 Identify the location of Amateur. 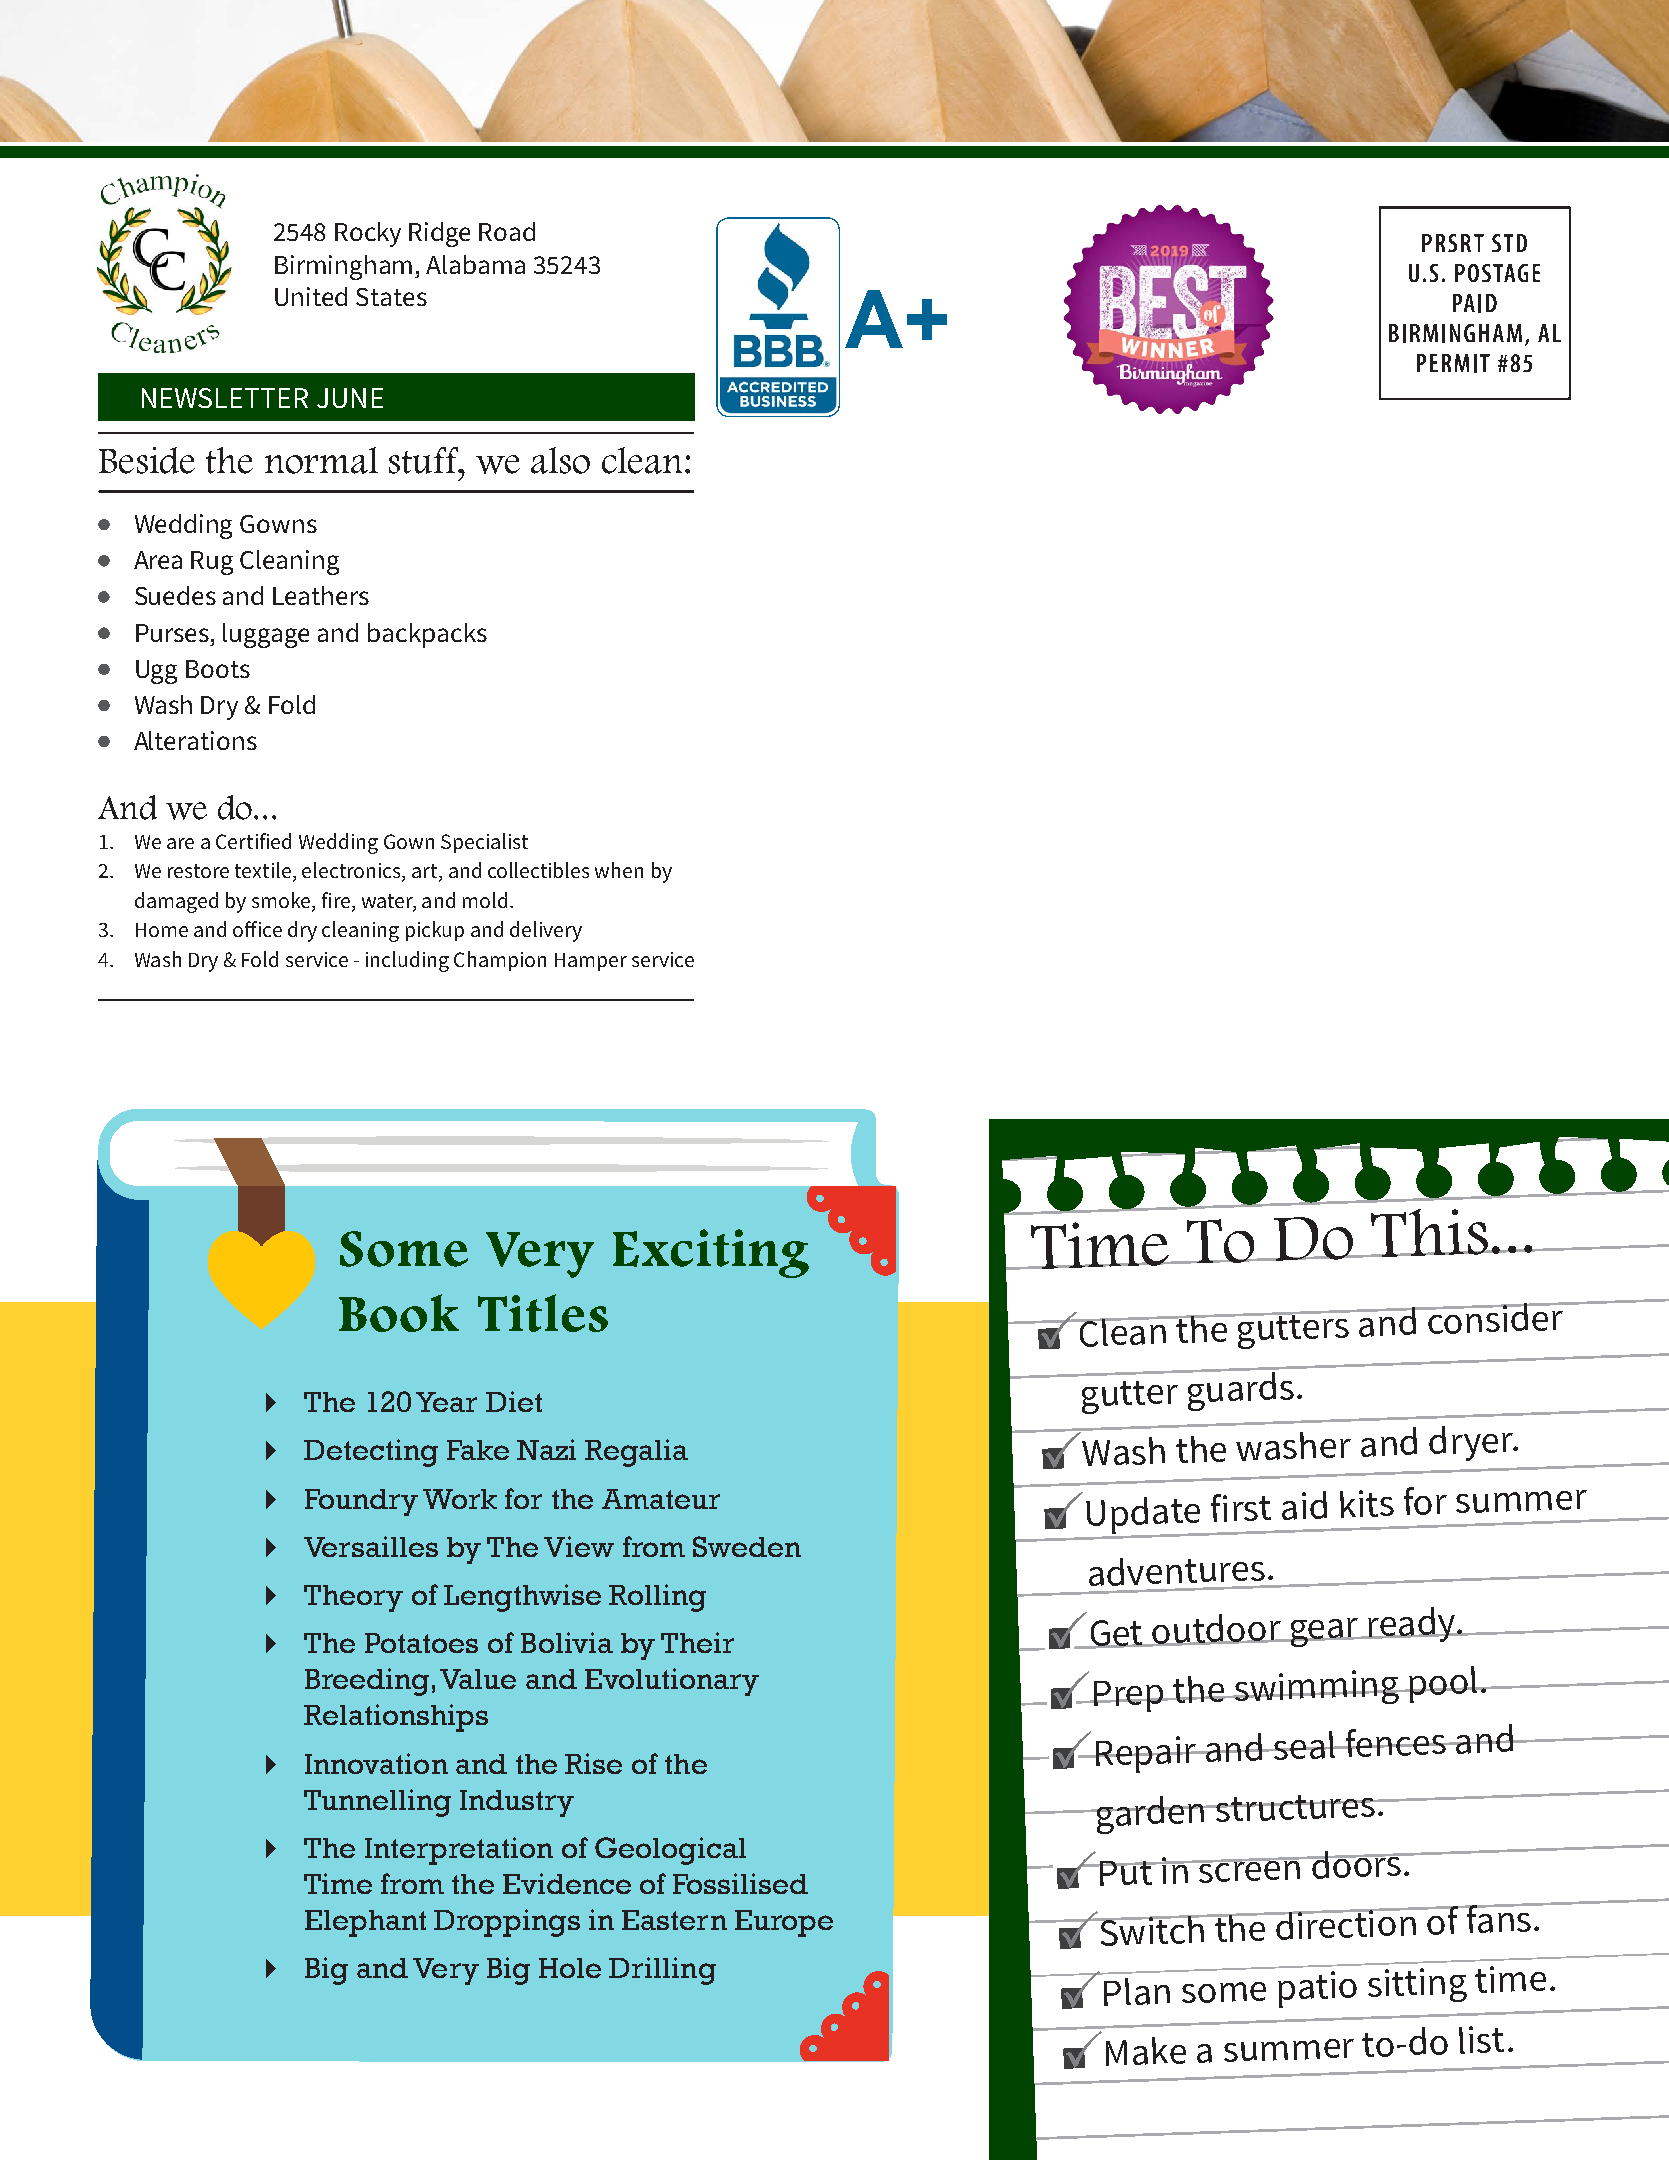
(661, 1499).
